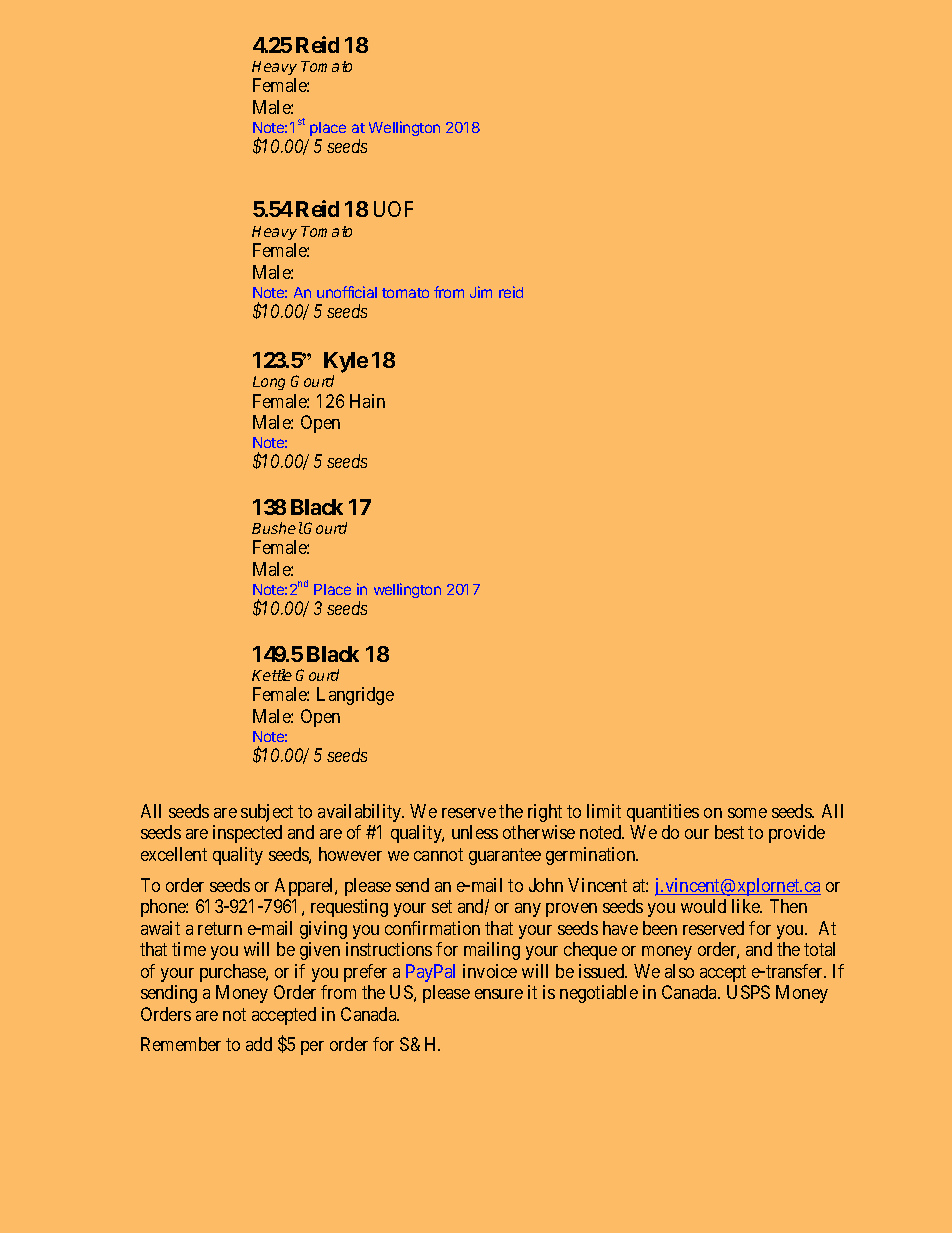 The height and width of the screenshot is (1233, 952). Describe the element at coordinates (545, 813) in the screenshot. I see `right` at that location.
